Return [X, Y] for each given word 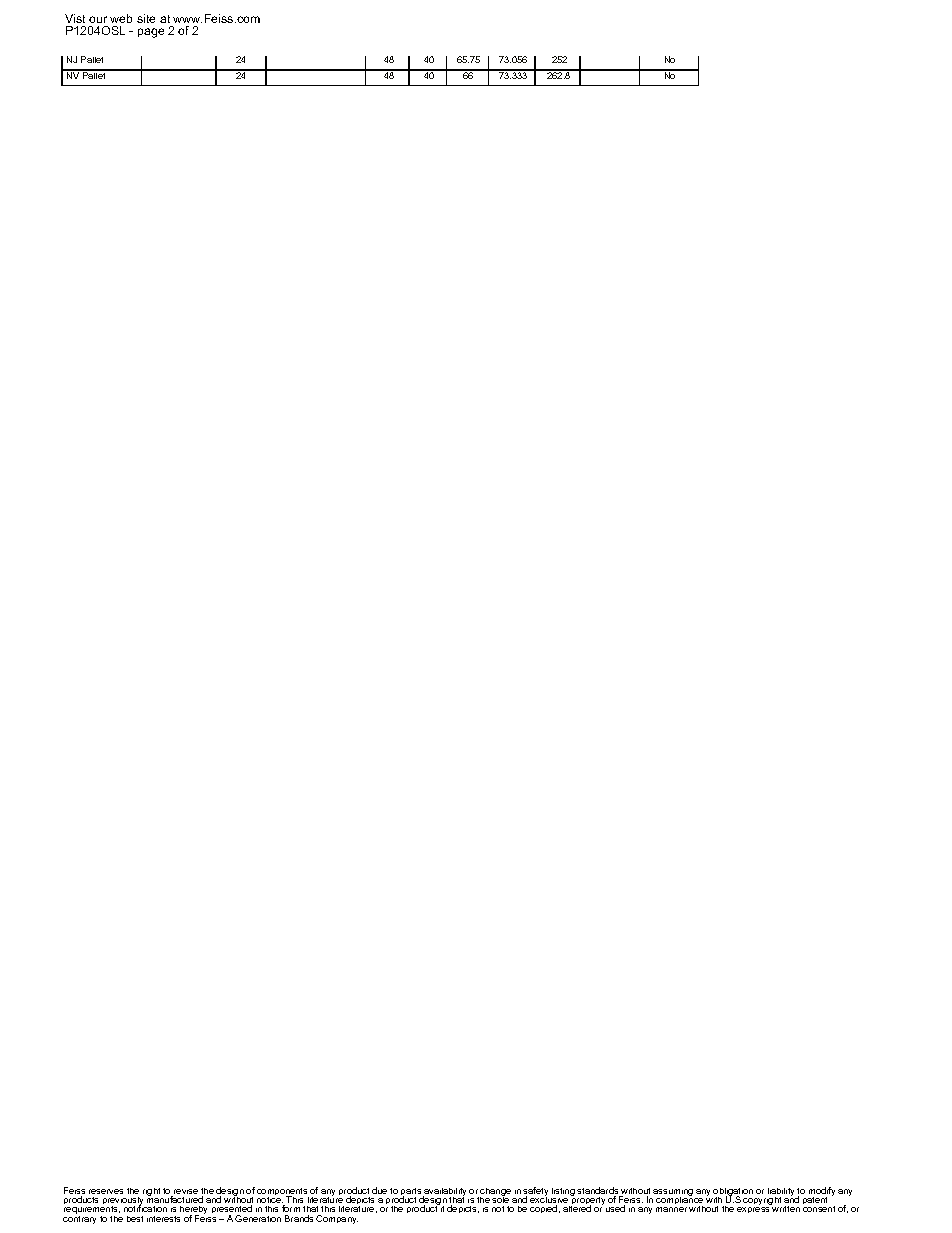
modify [821, 1193]
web [121, 18]
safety [535, 1193]
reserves [106, 1191]
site [146, 18]
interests [163, 1219]
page [151, 33]
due [379, 1190]
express [753, 1210]
